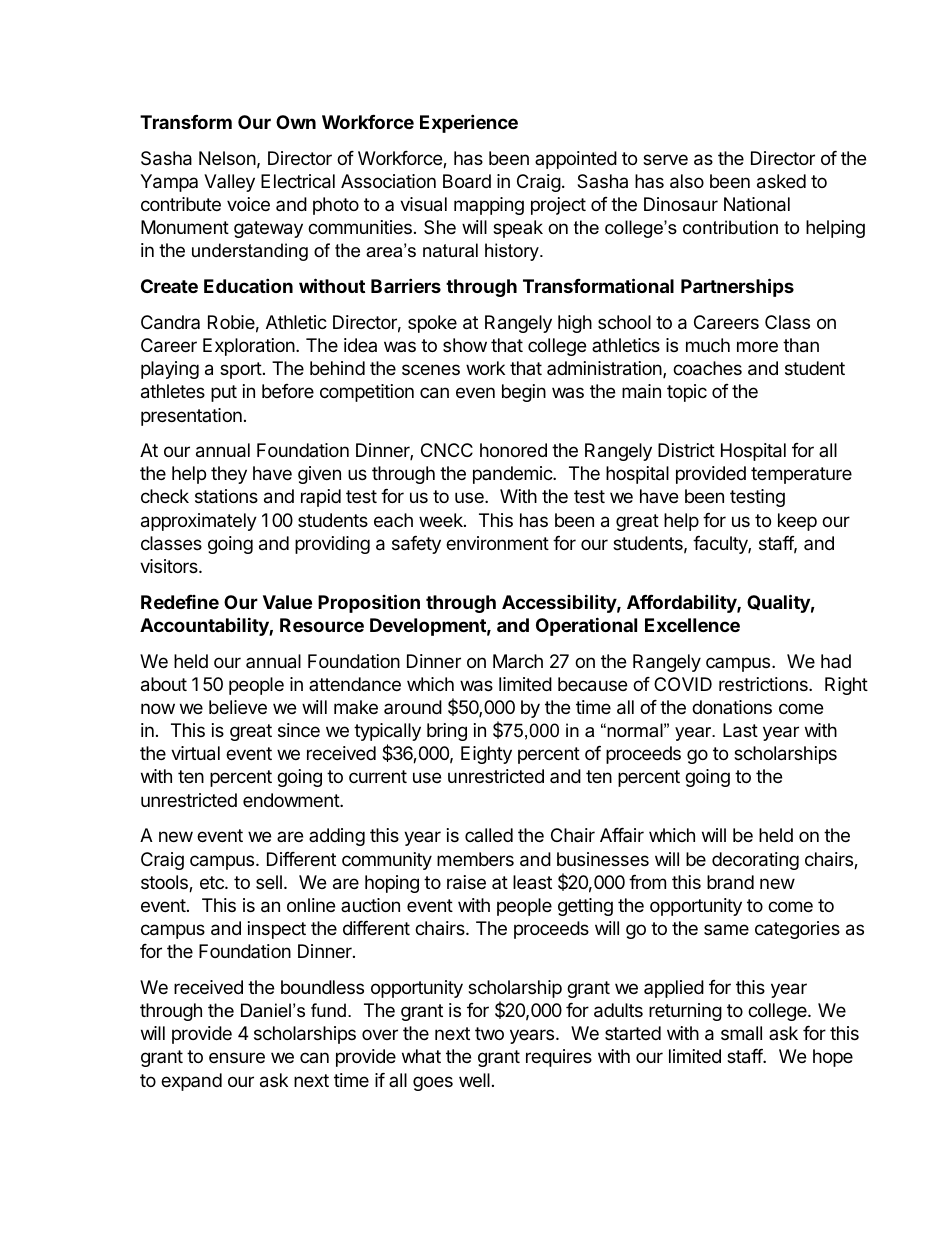 The image size is (952, 1233). I want to click on Experience, so click(469, 123).
